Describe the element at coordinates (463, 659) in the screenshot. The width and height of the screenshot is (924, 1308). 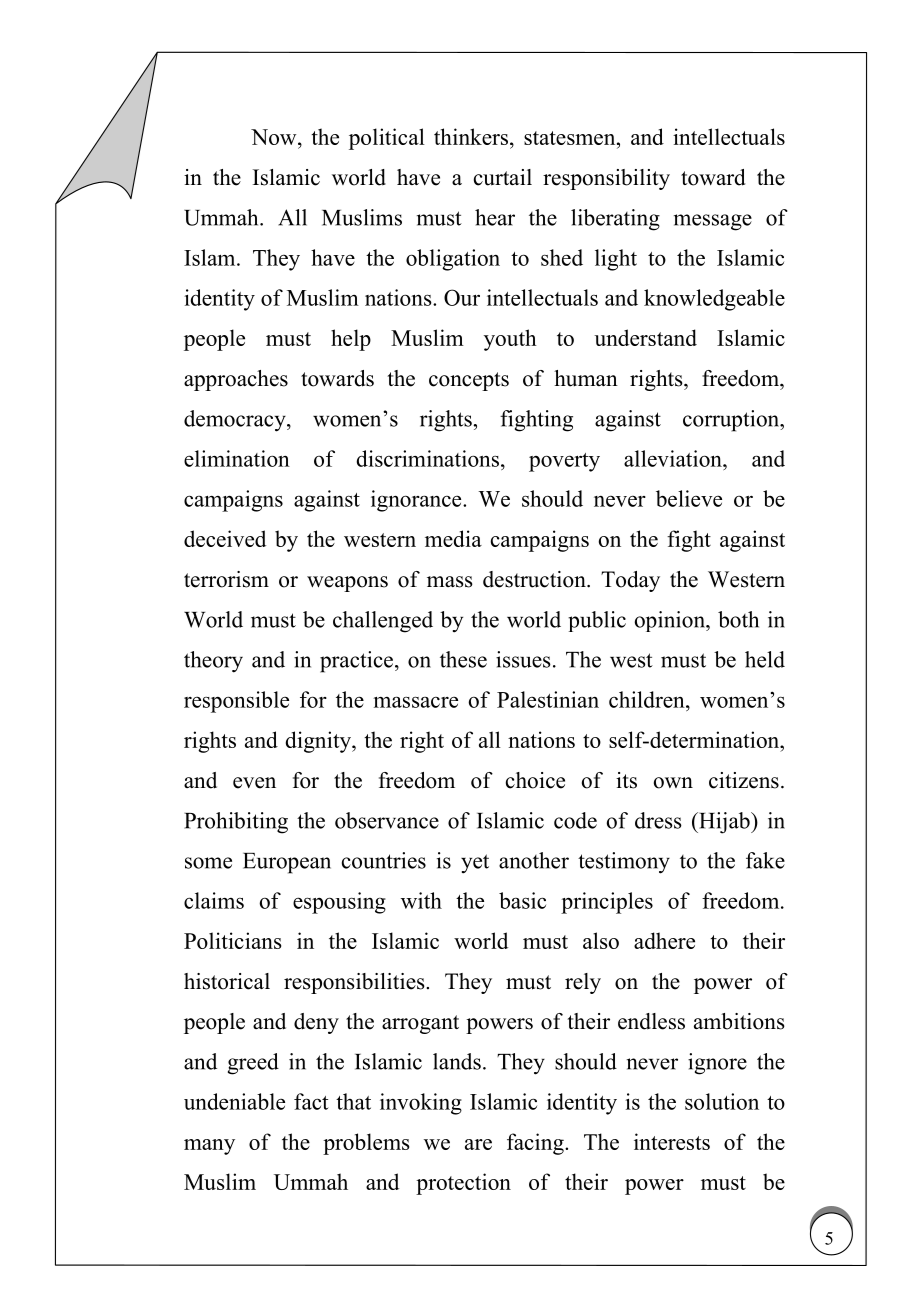
I see `these` at that location.
